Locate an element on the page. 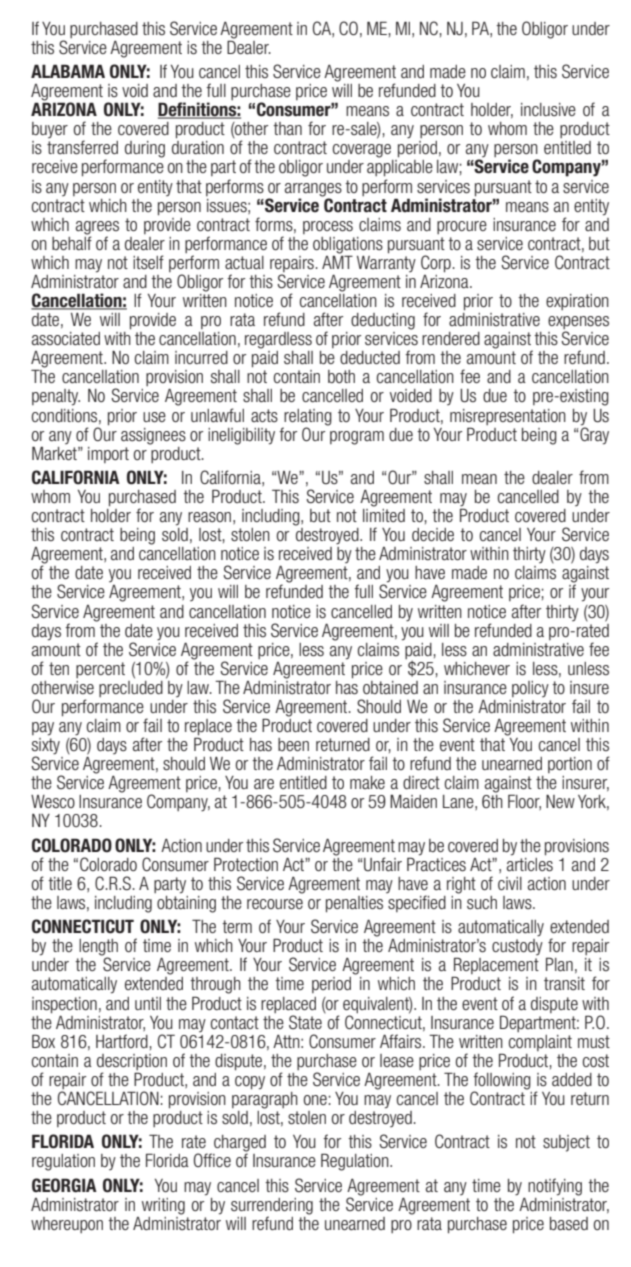 This image has height=1267, width=631. inclusive is located at coordinates (548, 110).
